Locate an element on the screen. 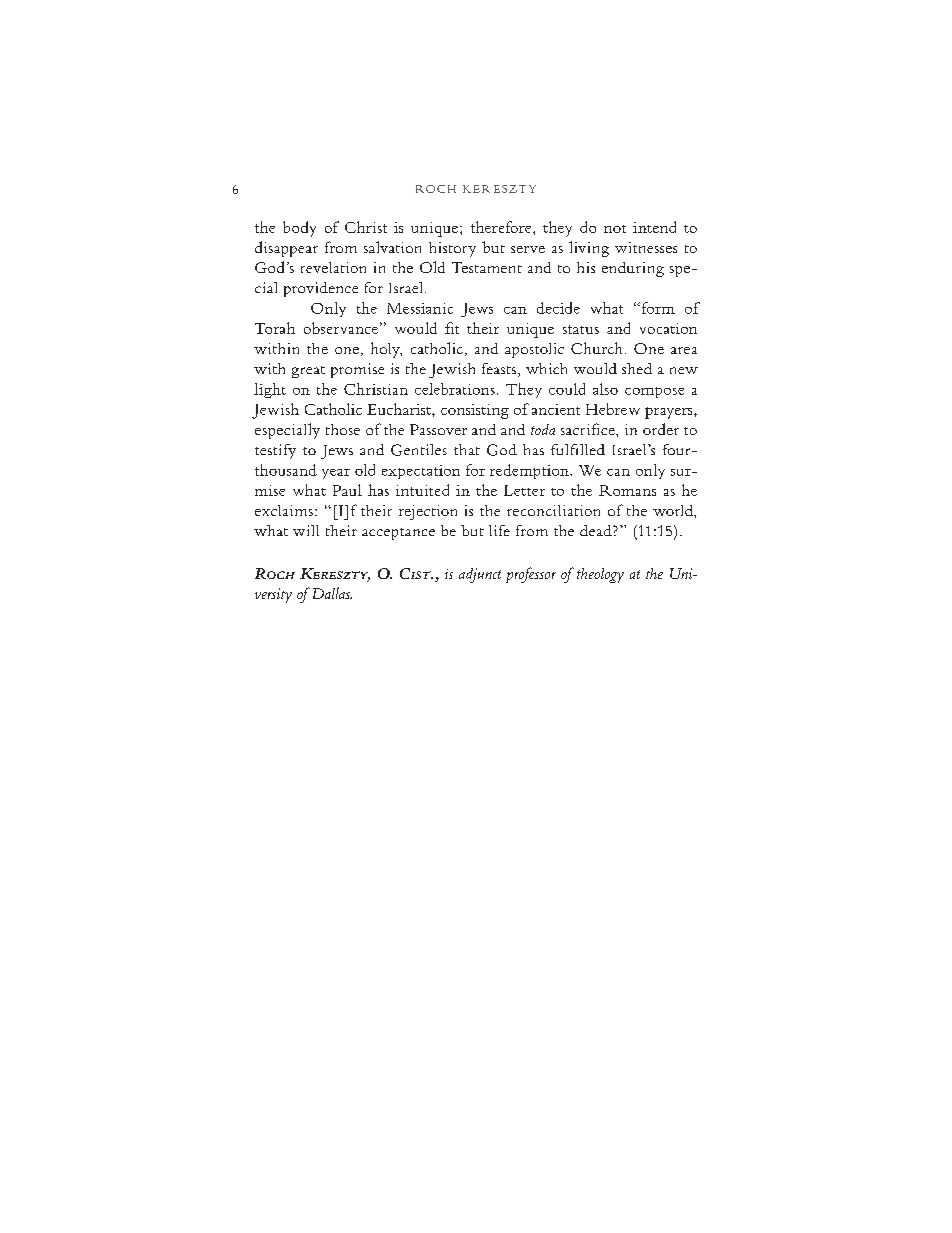 Image resolution: width=952 pixels, height=1233 pixels. life is located at coordinates (499, 530).
